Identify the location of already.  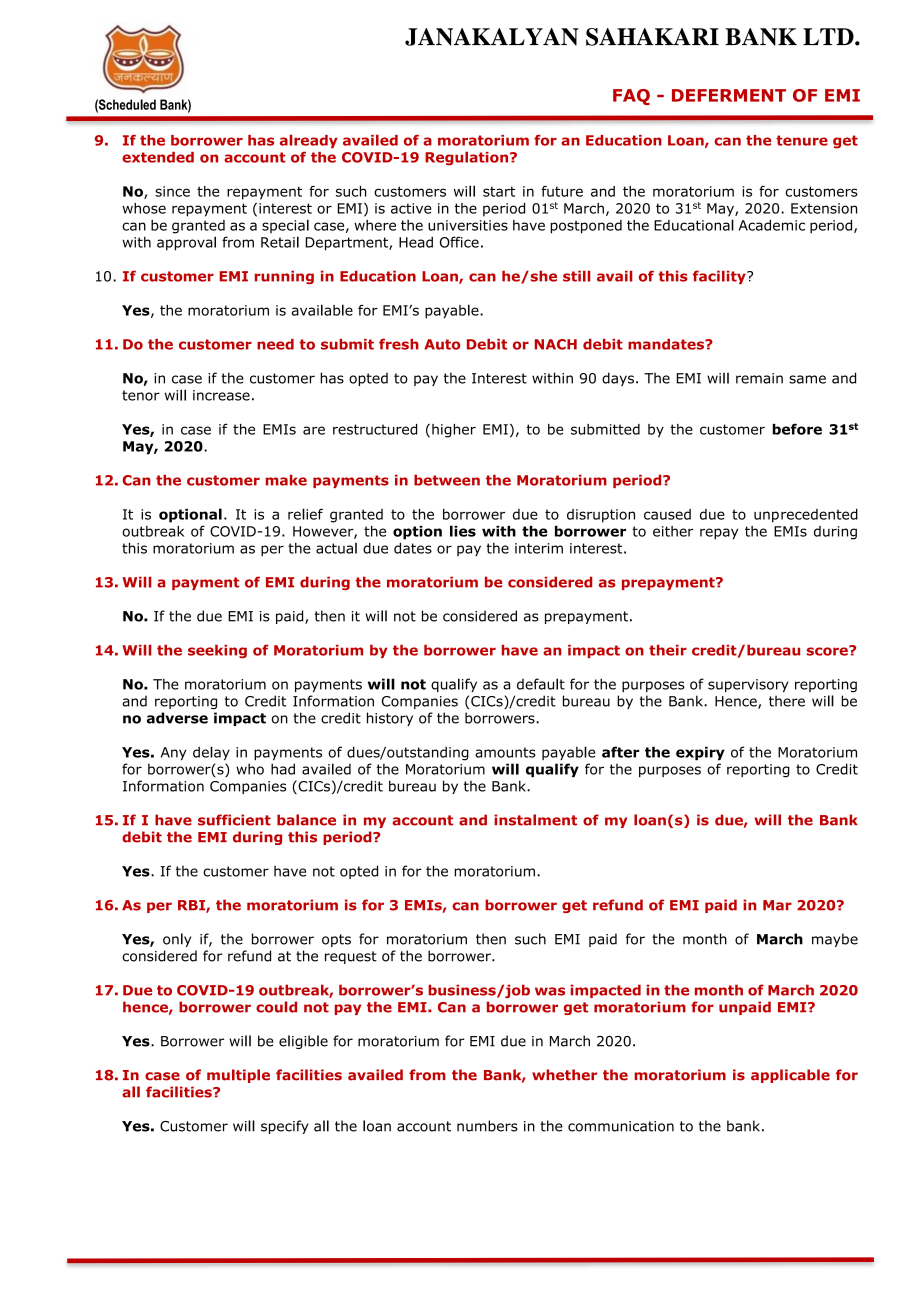
(309, 142).
